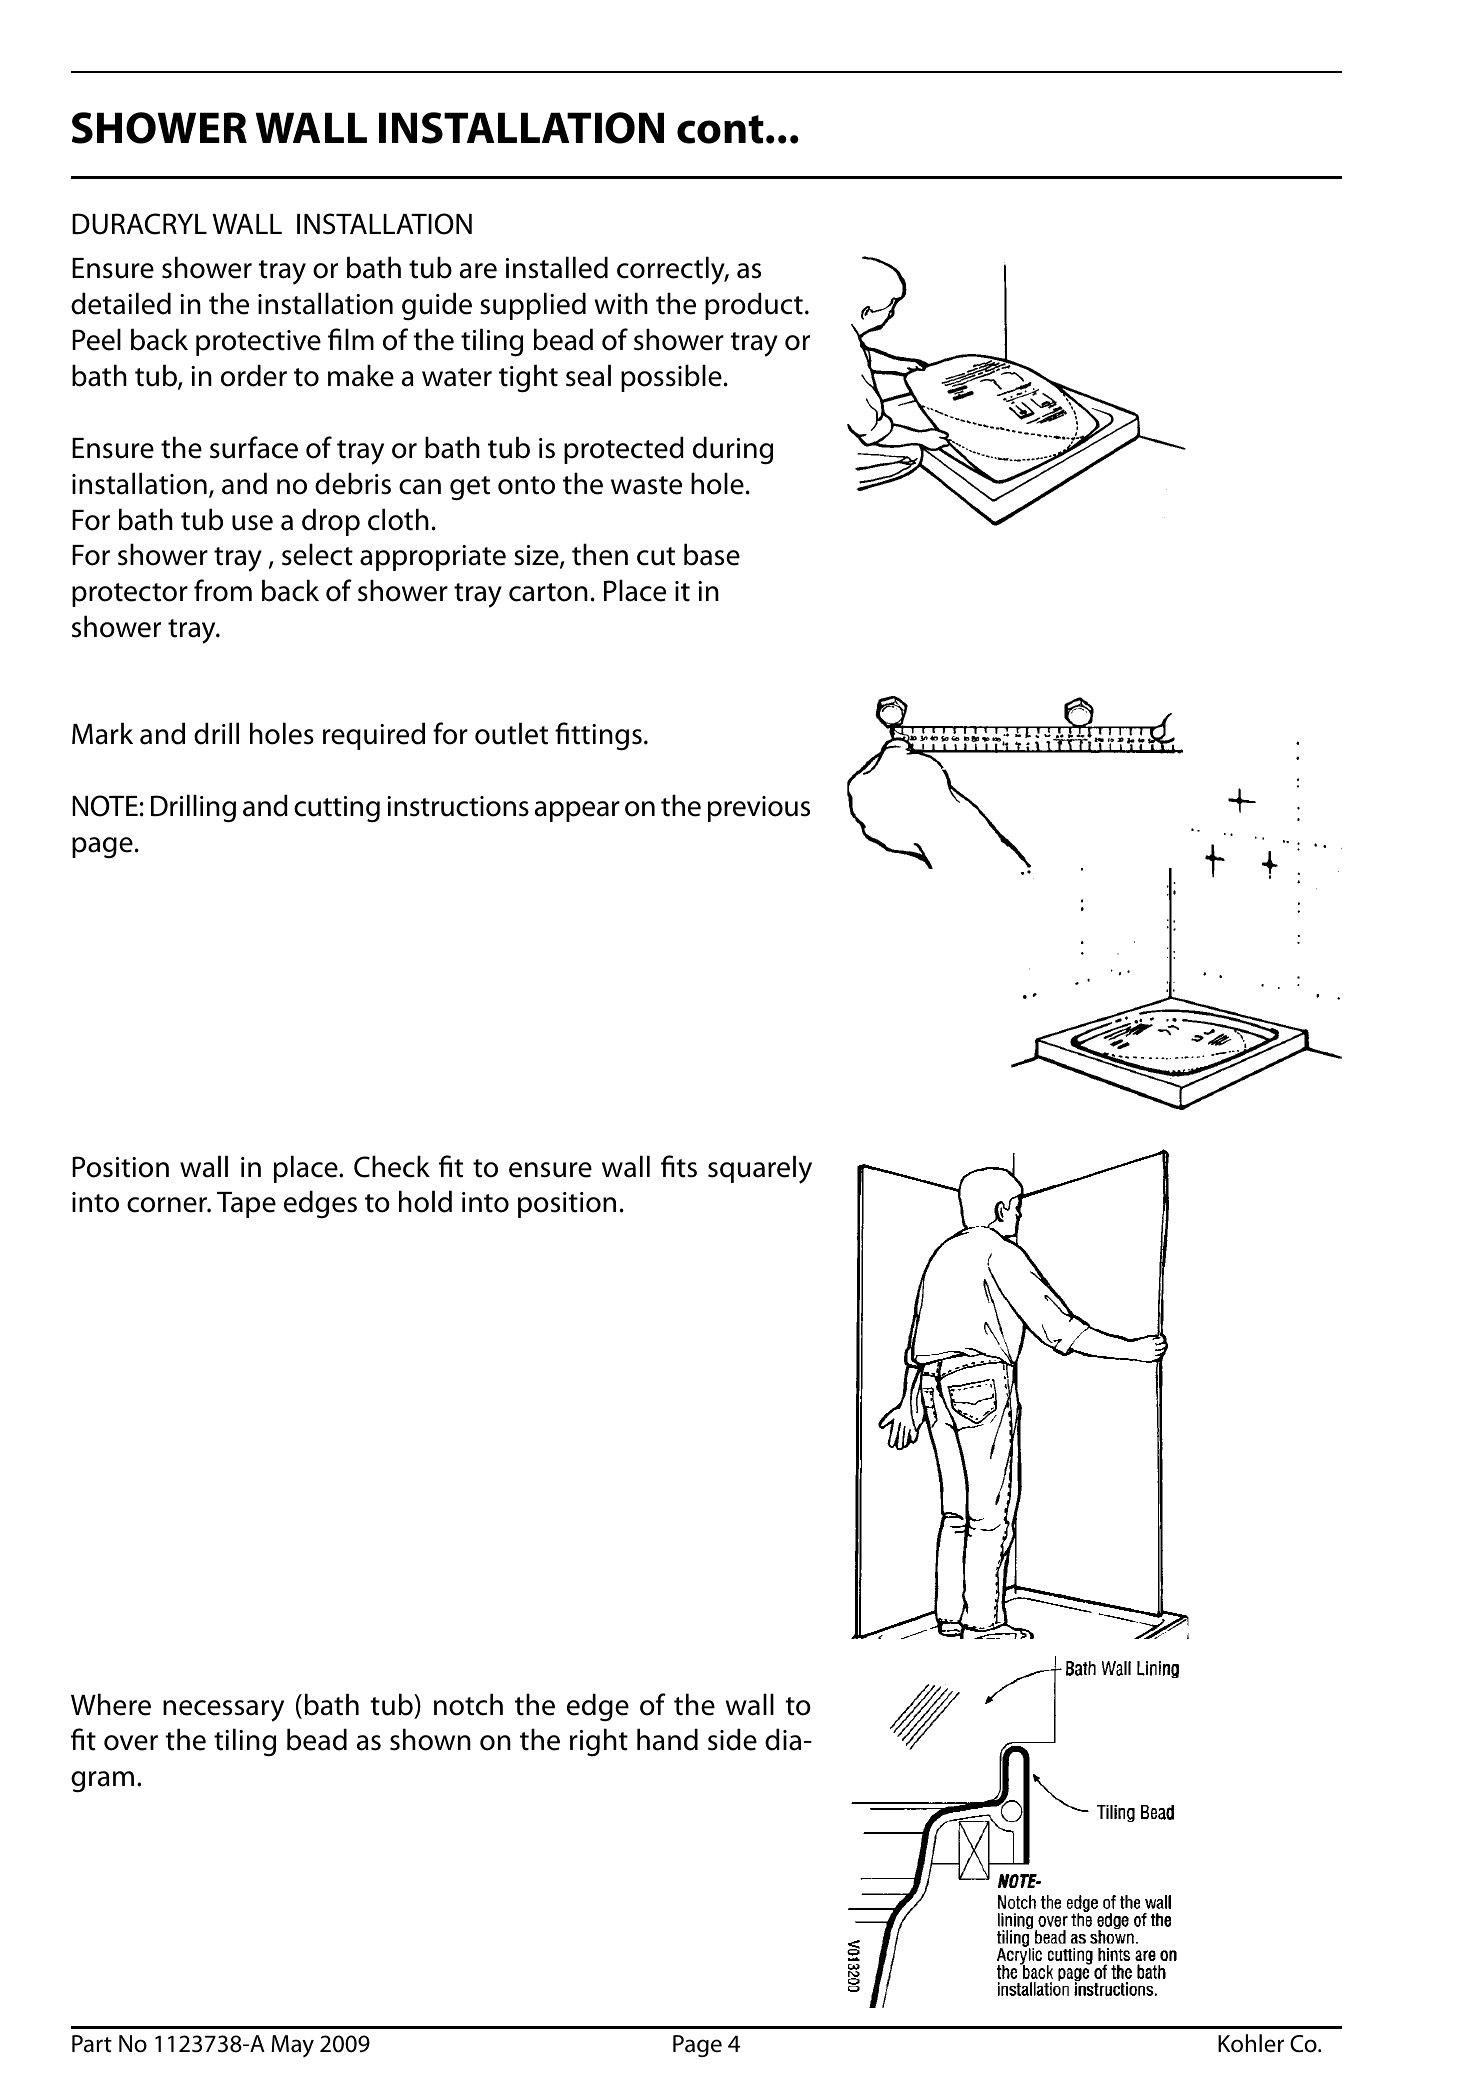  I want to click on product, so click(754, 306).
